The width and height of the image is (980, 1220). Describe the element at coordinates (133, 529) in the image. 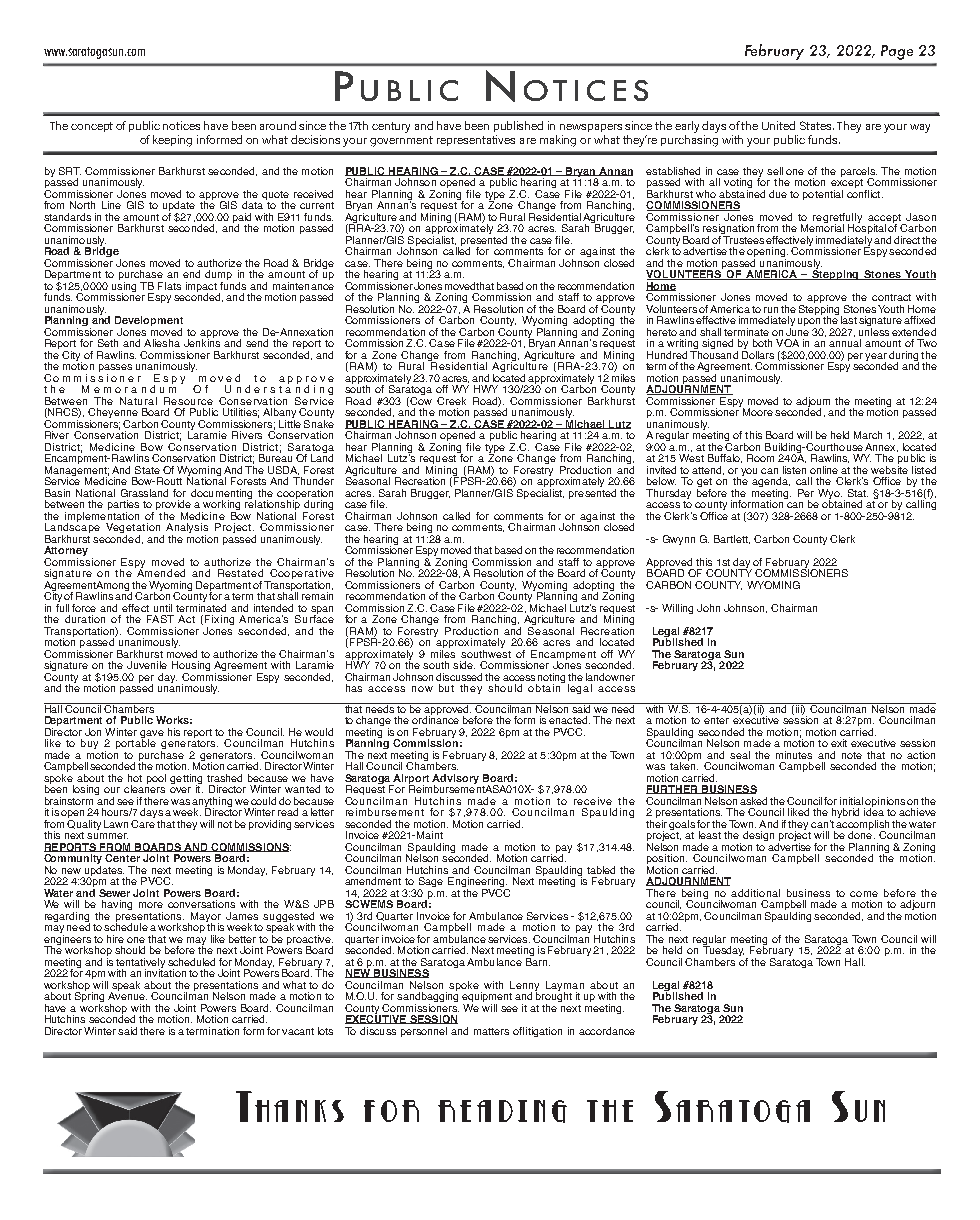

I see `Vegetation` at that location.
